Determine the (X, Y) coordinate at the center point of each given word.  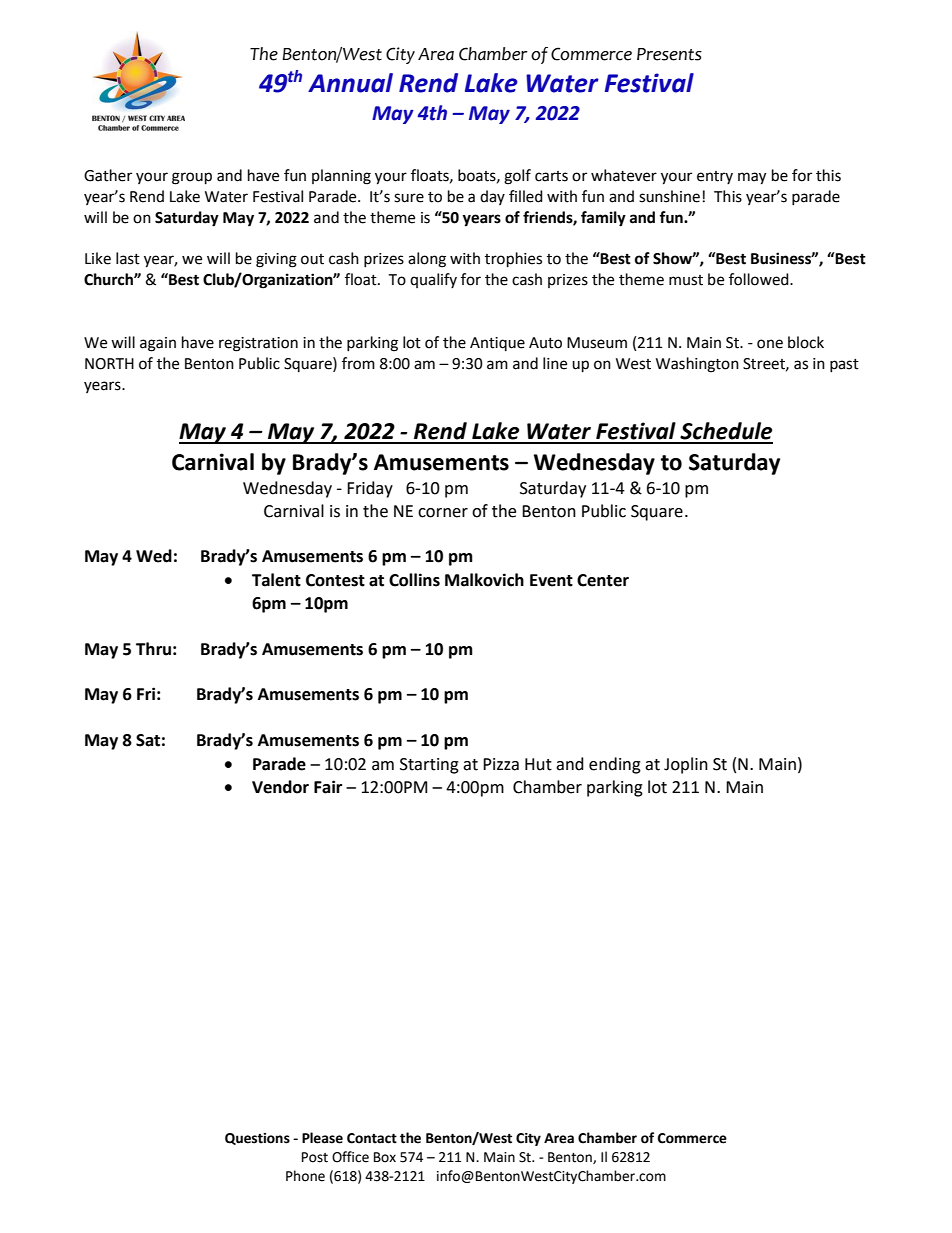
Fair (328, 787)
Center (603, 580)
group (192, 178)
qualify (433, 280)
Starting (429, 766)
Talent (276, 580)
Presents (669, 54)
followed (760, 279)
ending (615, 765)
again (158, 344)
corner (443, 513)
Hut (538, 764)
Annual (350, 83)
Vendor (280, 787)
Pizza (501, 764)
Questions (257, 1139)
